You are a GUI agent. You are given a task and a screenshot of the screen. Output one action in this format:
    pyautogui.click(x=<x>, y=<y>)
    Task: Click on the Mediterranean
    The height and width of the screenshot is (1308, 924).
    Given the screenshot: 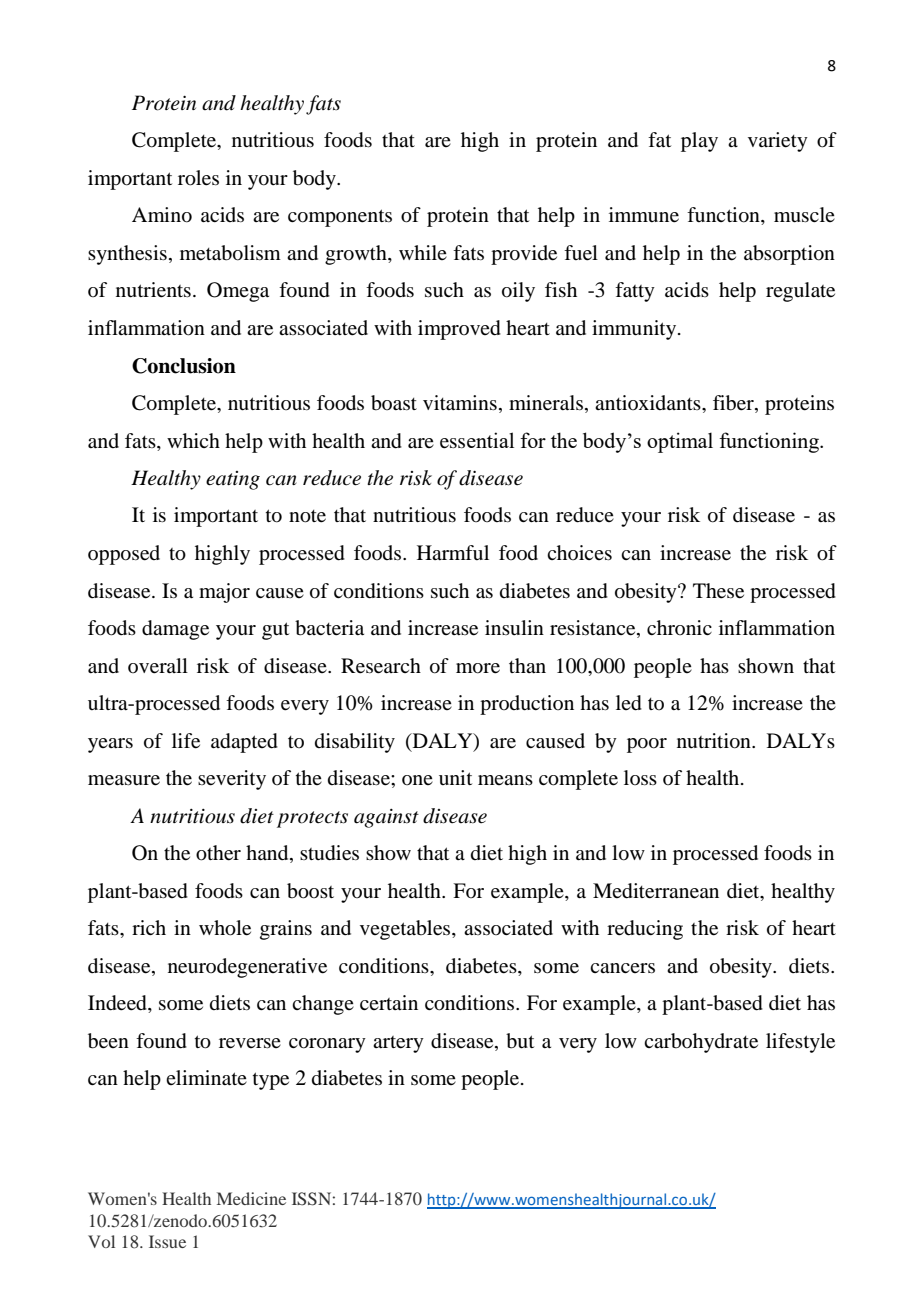 What is the action you would take?
    pyautogui.click(x=656, y=891)
